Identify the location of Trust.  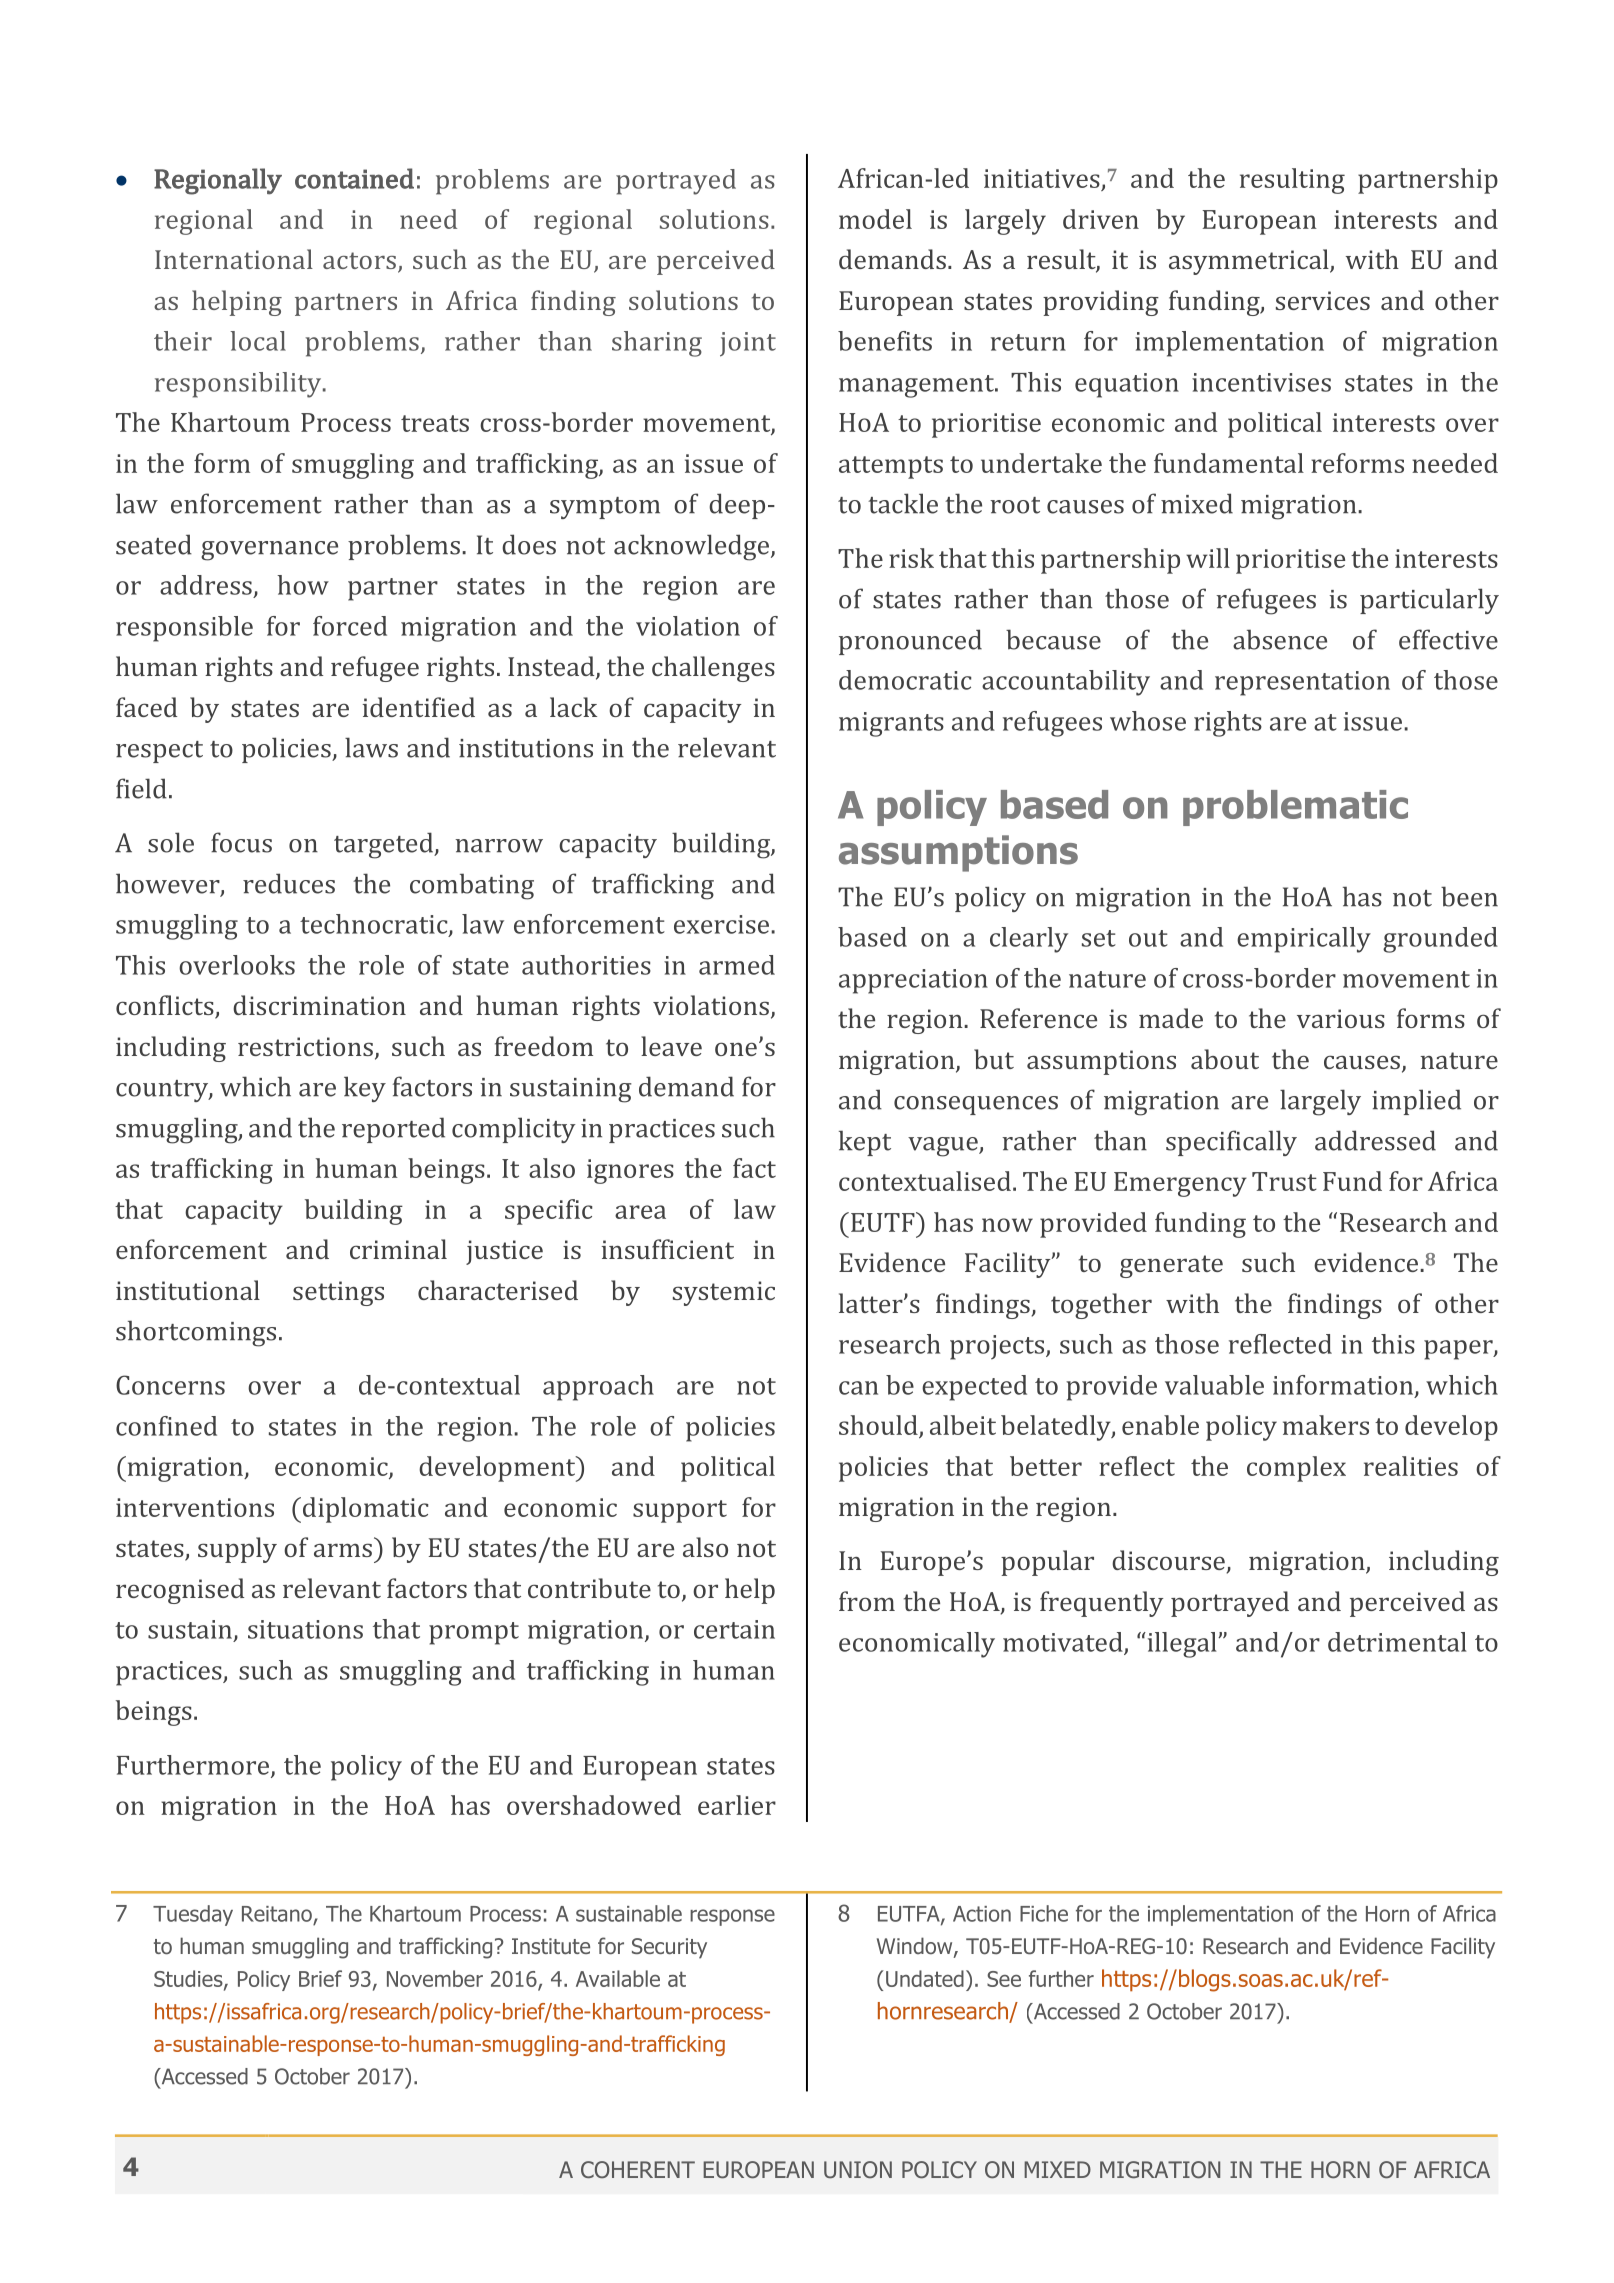
(1284, 1181).
